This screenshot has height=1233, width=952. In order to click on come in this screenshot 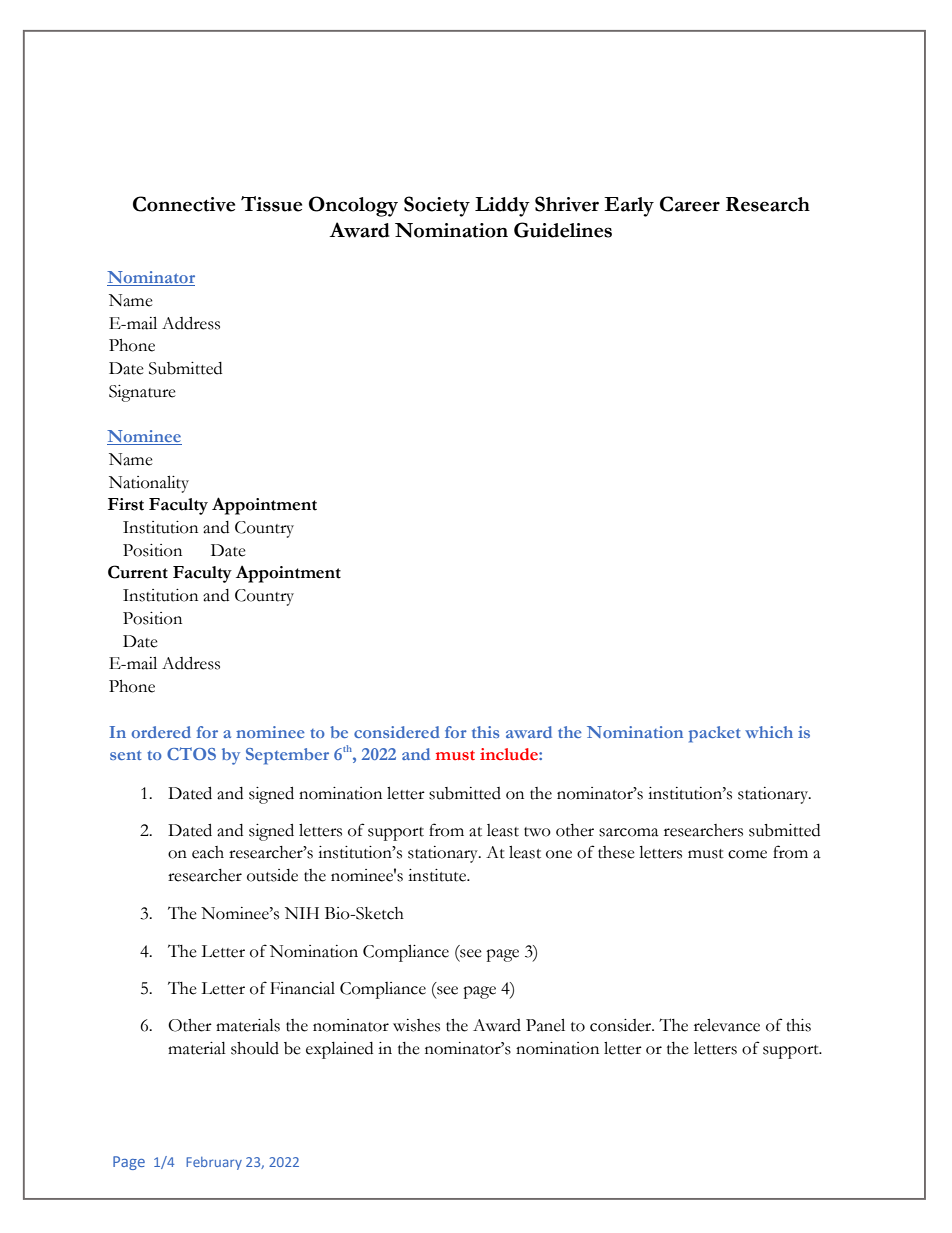, I will do `click(747, 854)`.
